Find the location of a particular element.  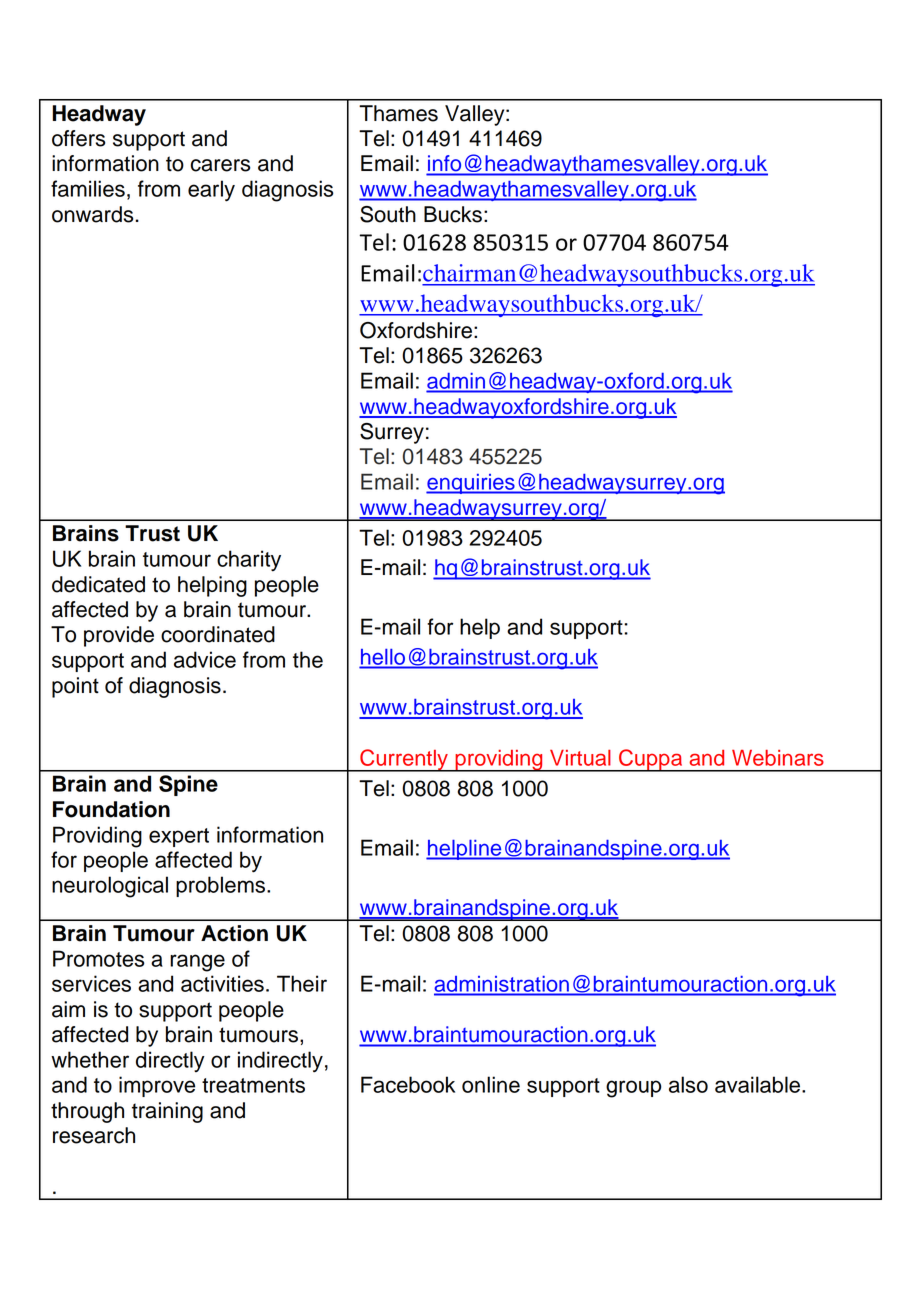

early is located at coordinates (211, 191).
